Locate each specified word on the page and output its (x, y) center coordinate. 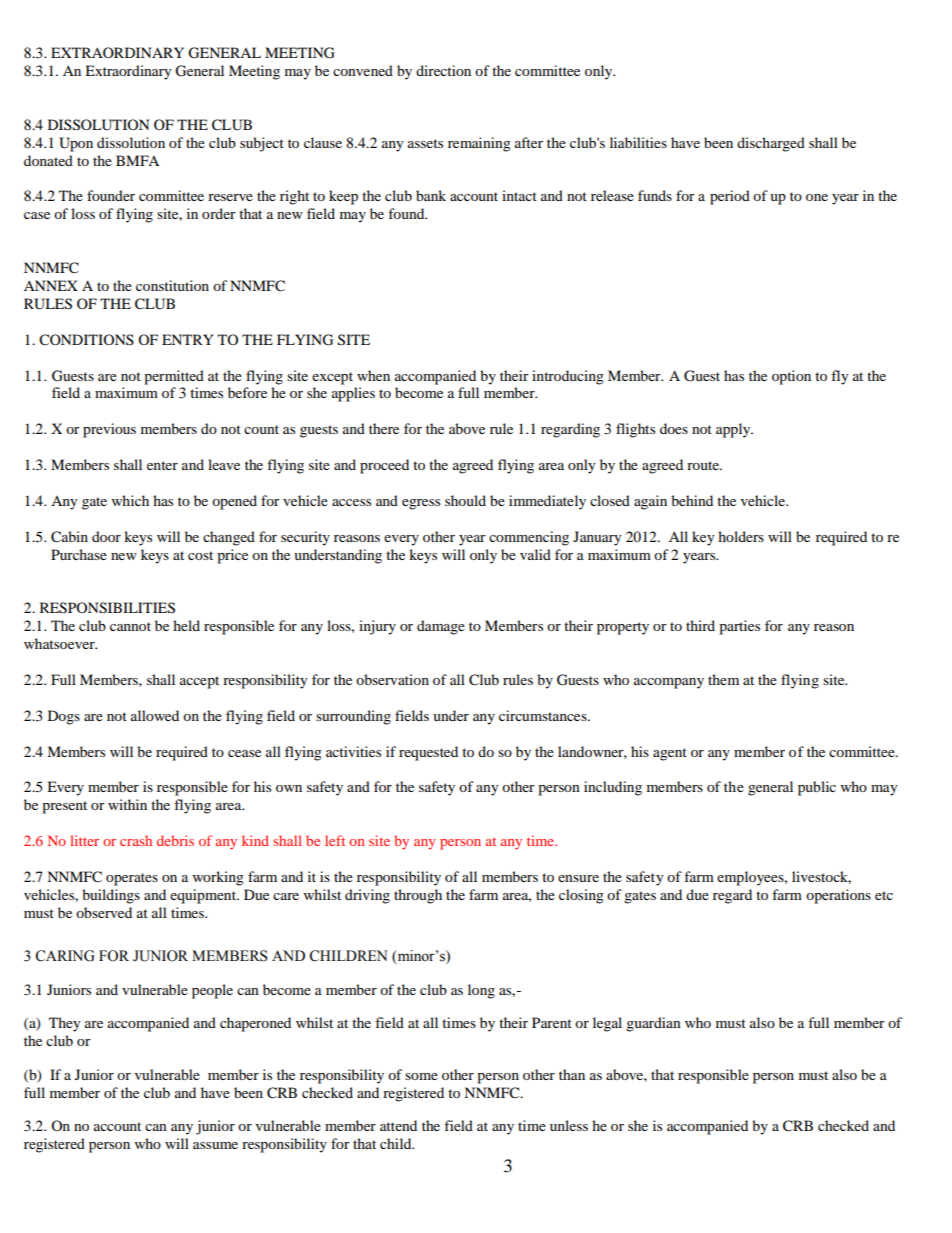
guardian (653, 1024)
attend (398, 1125)
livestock (821, 877)
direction (443, 70)
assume (215, 1145)
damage (441, 627)
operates (132, 879)
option (791, 377)
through (418, 896)
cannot (130, 626)
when (373, 375)
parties (739, 627)
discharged (771, 144)
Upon (76, 144)
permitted (174, 377)
